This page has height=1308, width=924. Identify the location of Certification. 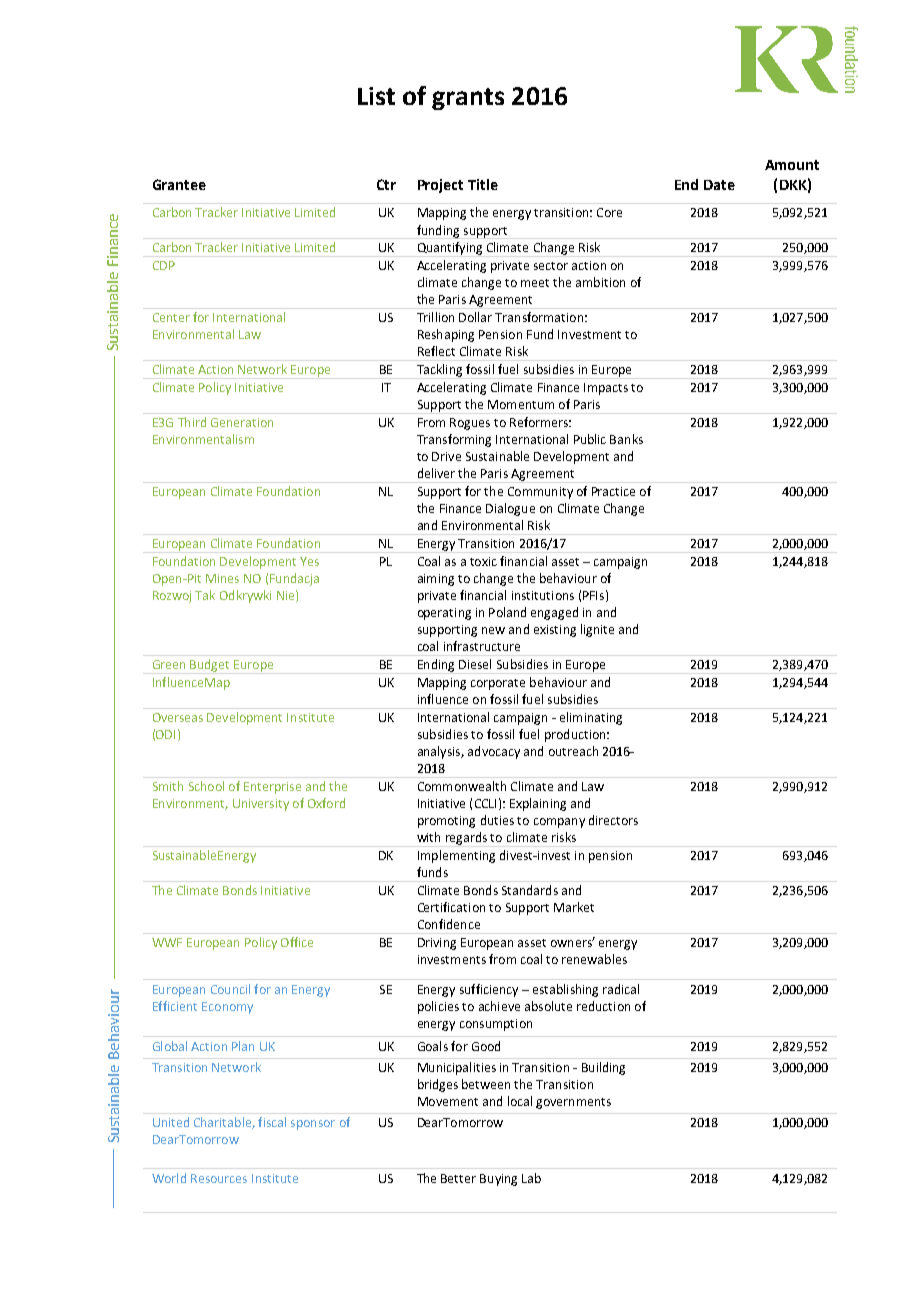
(451, 907).
